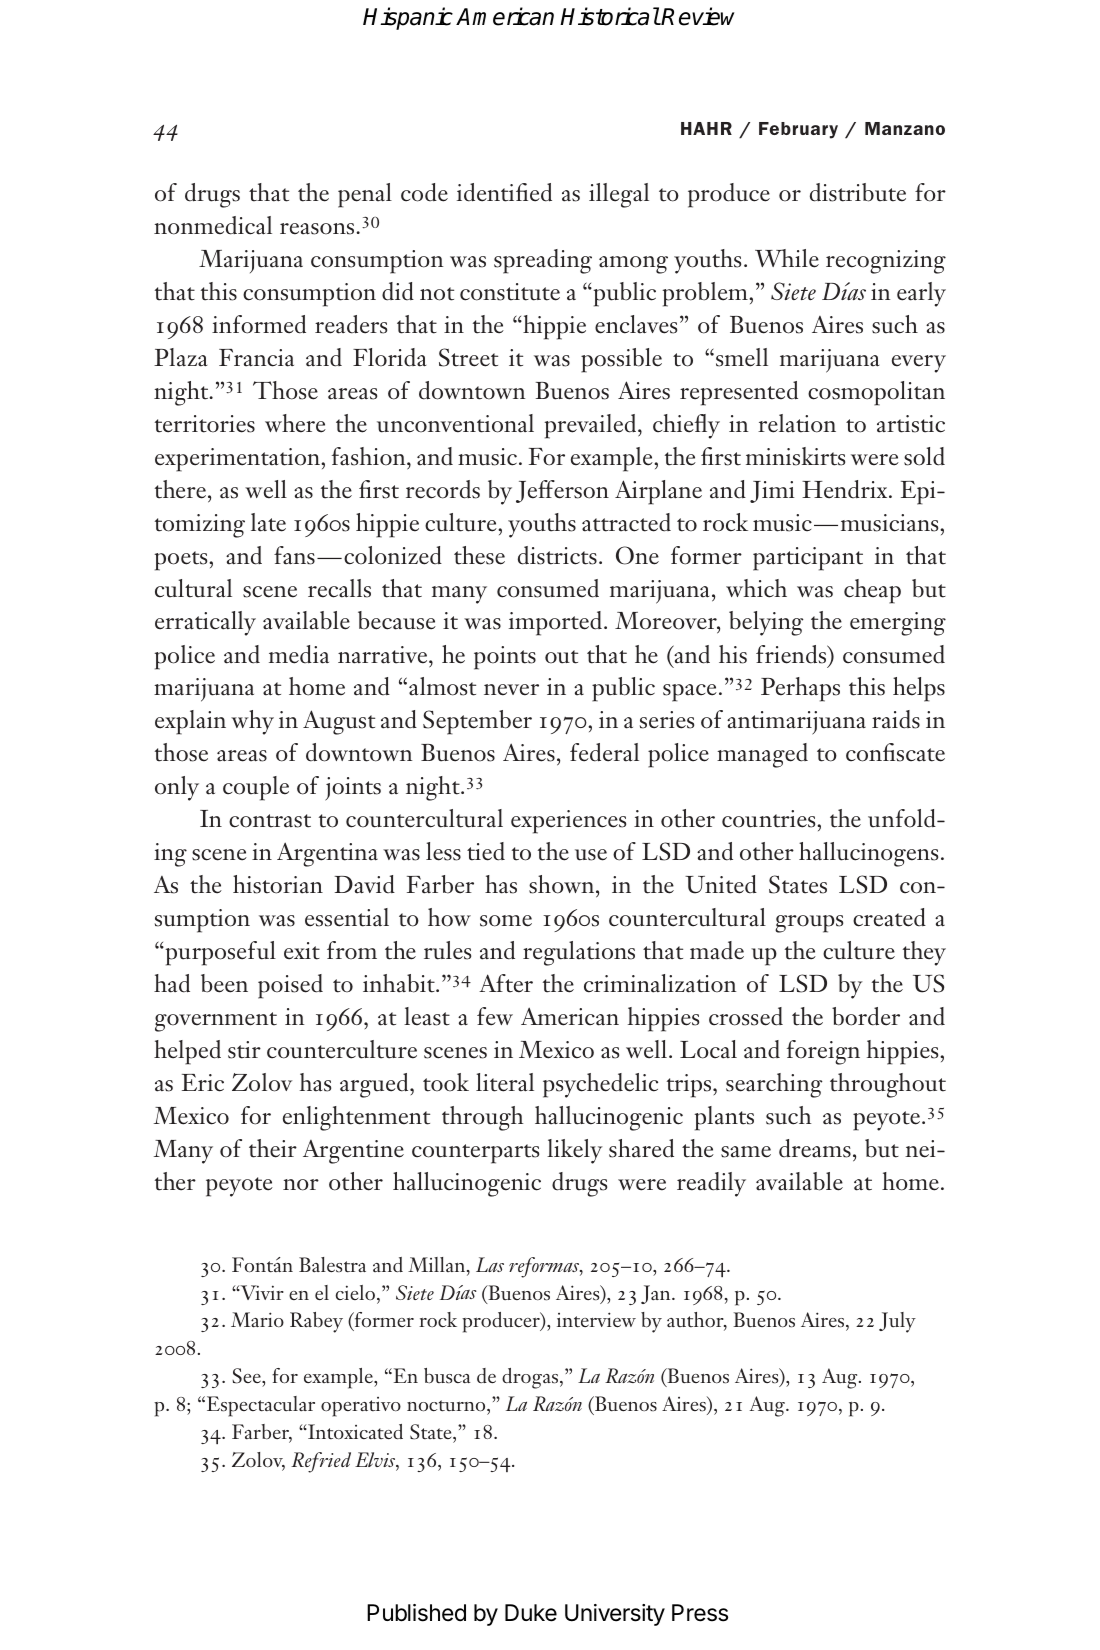 This screenshot has height=1650, width=1100. Describe the element at coordinates (531, 1613) in the screenshot. I see `Duke` at that location.
